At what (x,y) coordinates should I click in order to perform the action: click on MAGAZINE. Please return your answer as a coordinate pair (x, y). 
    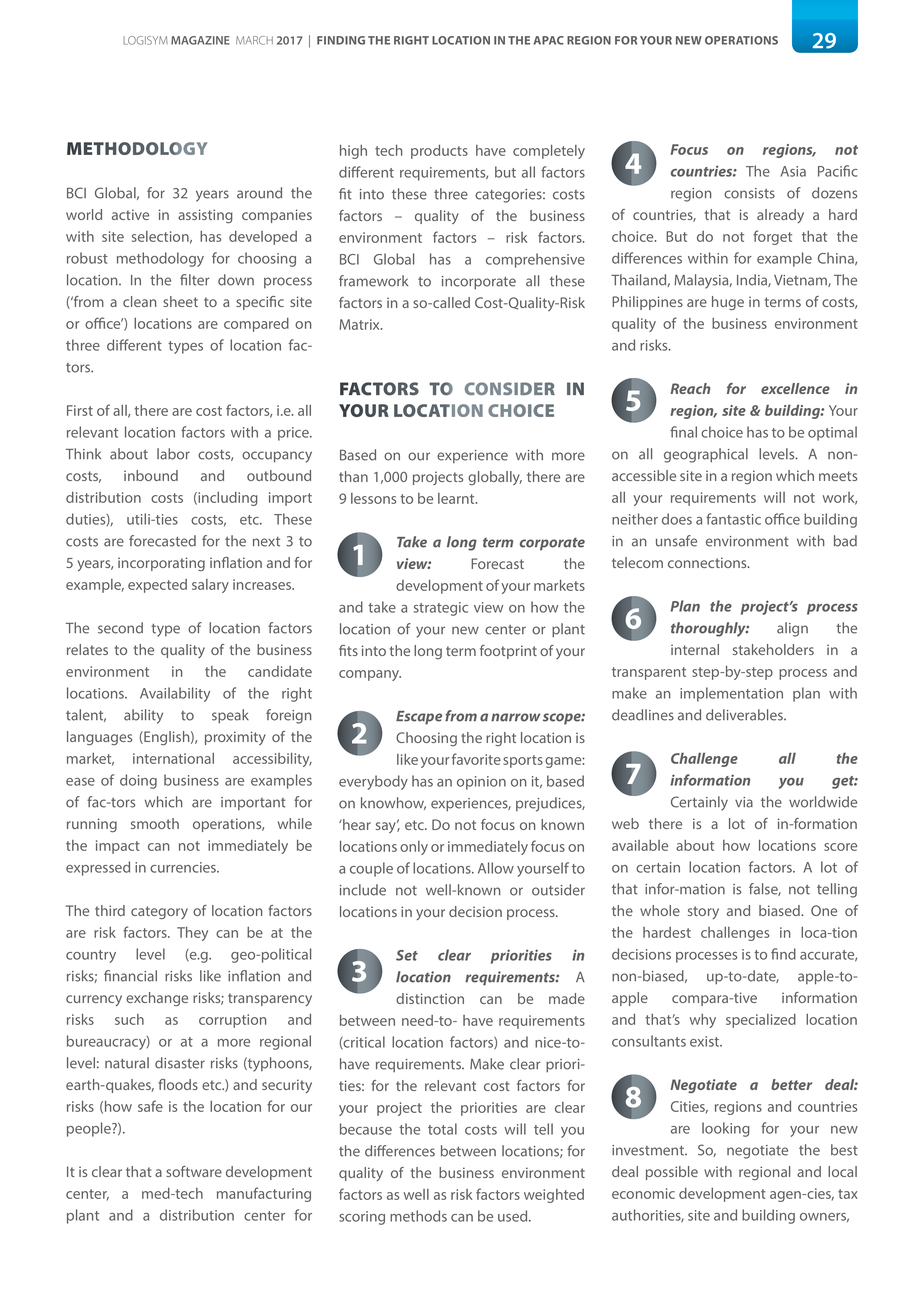
    Looking at the image, I should click on (200, 40).
